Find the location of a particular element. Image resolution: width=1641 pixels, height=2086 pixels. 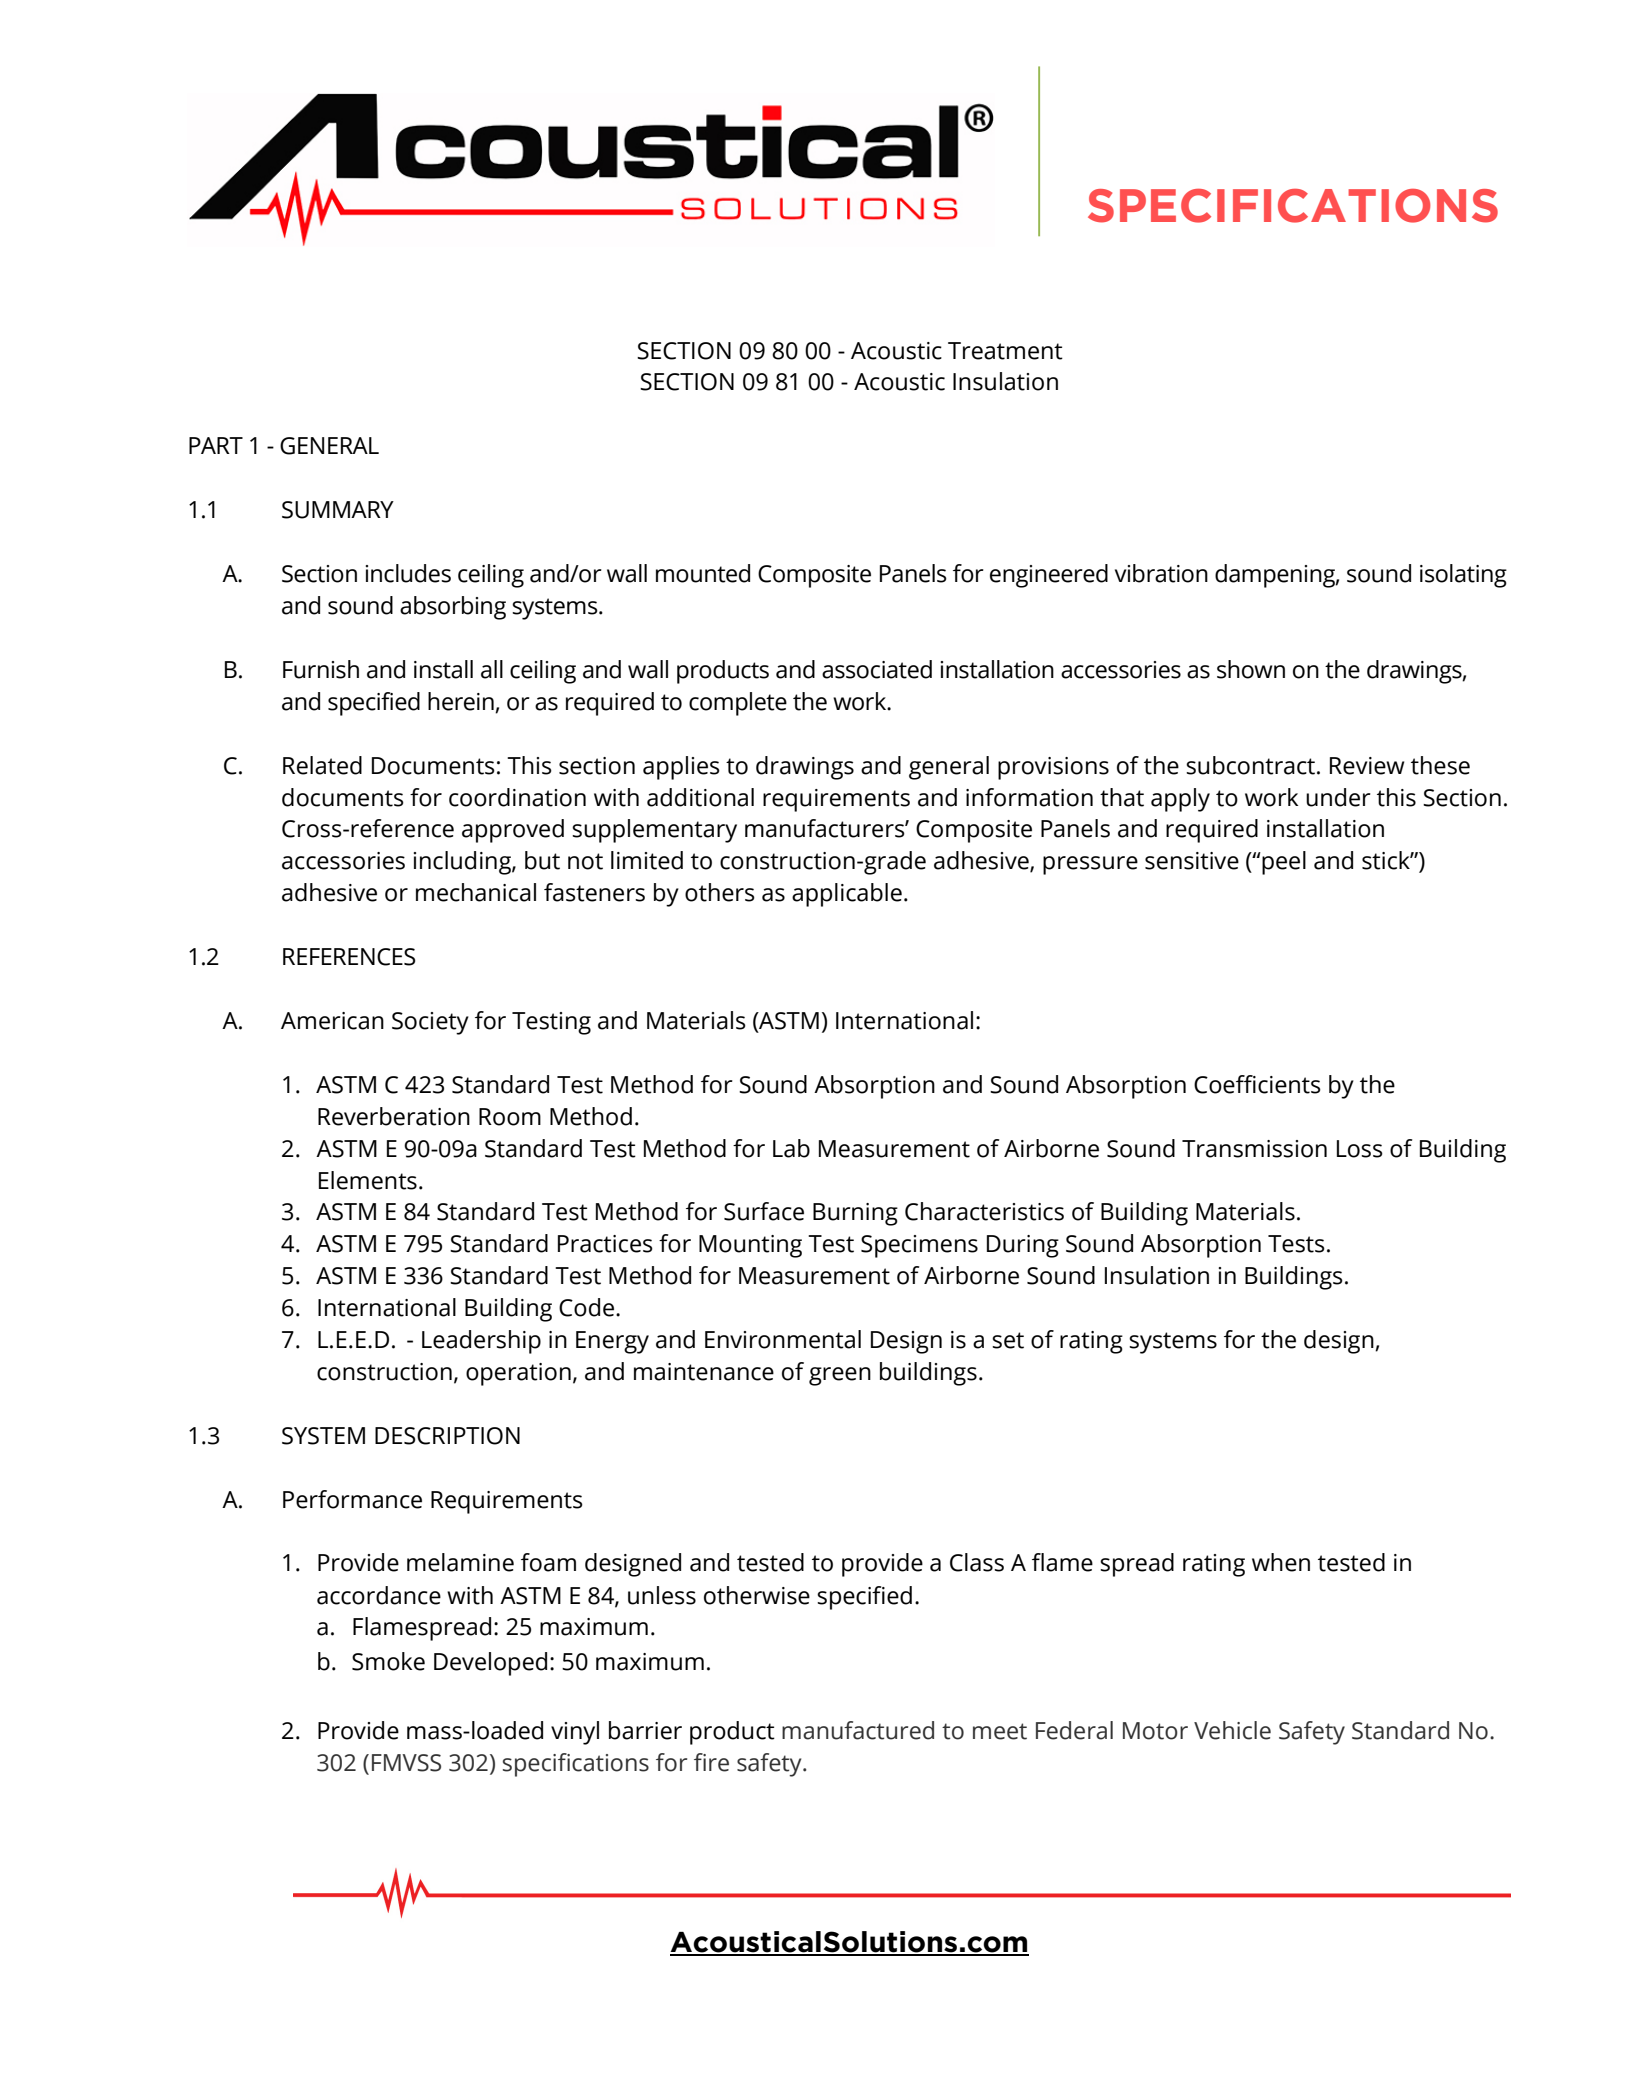

vibration is located at coordinates (1161, 573).
